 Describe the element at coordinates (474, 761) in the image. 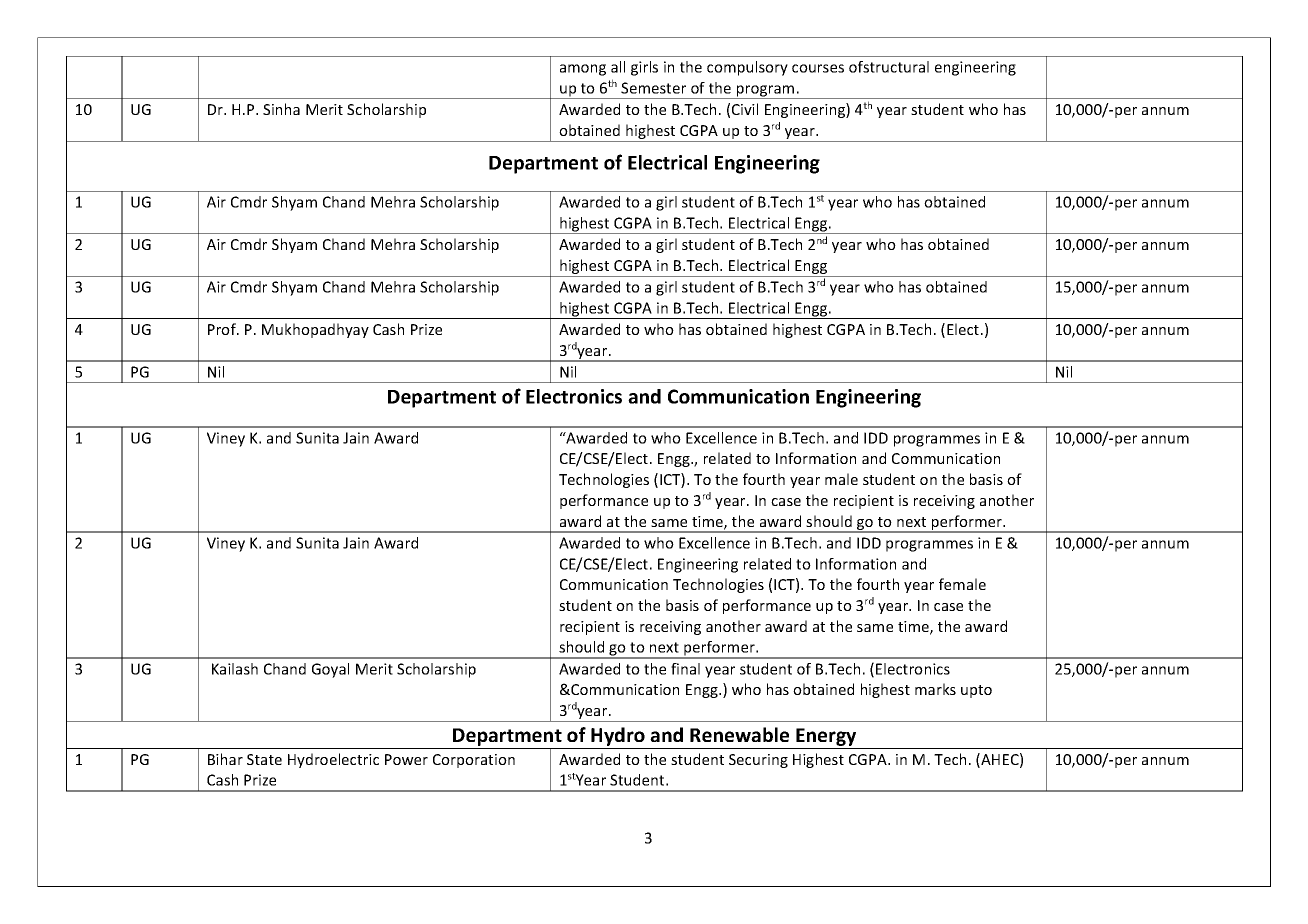

I see `Corporation` at that location.
